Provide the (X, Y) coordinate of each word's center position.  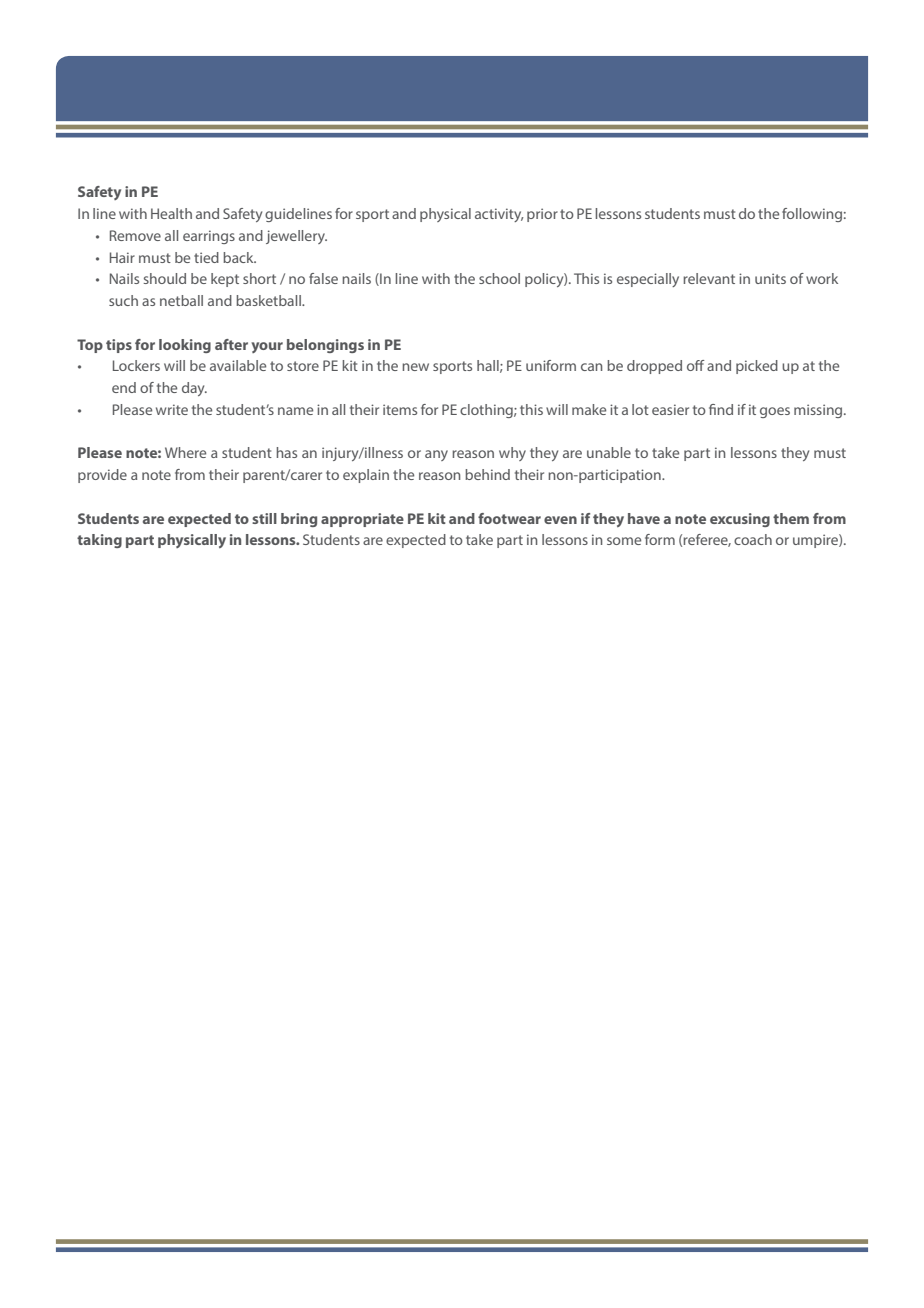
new (415, 367)
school (499, 278)
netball (181, 300)
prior (542, 215)
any (436, 455)
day (194, 389)
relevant (709, 278)
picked (757, 367)
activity (499, 215)
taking (99, 541)
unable (609, 452)
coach (753, 539)
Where (185, 452)
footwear (509, 518)
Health (171, 213)
